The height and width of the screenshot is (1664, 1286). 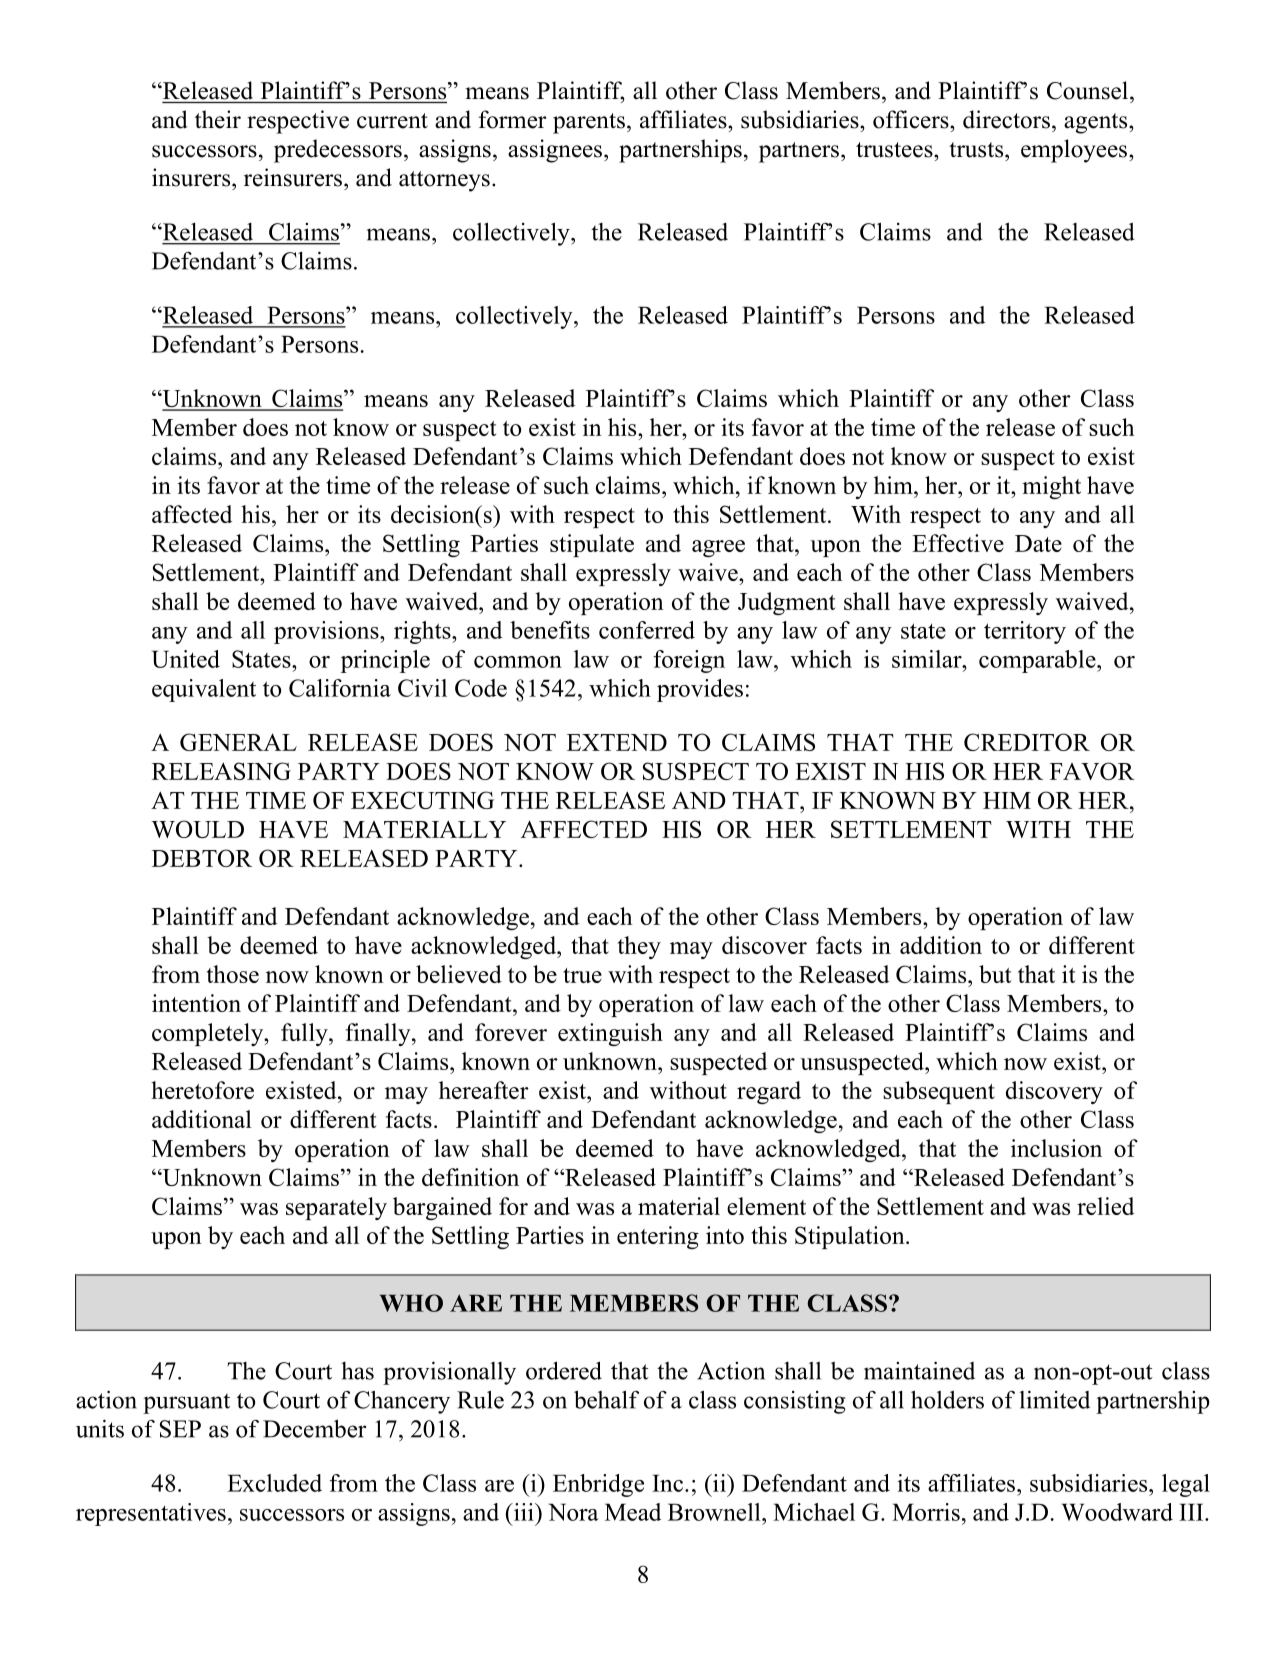 What do you see at coordinates (1117, 1512) in the screenshot?
I see `Woodward` at bounding box center [1117, 1512].
